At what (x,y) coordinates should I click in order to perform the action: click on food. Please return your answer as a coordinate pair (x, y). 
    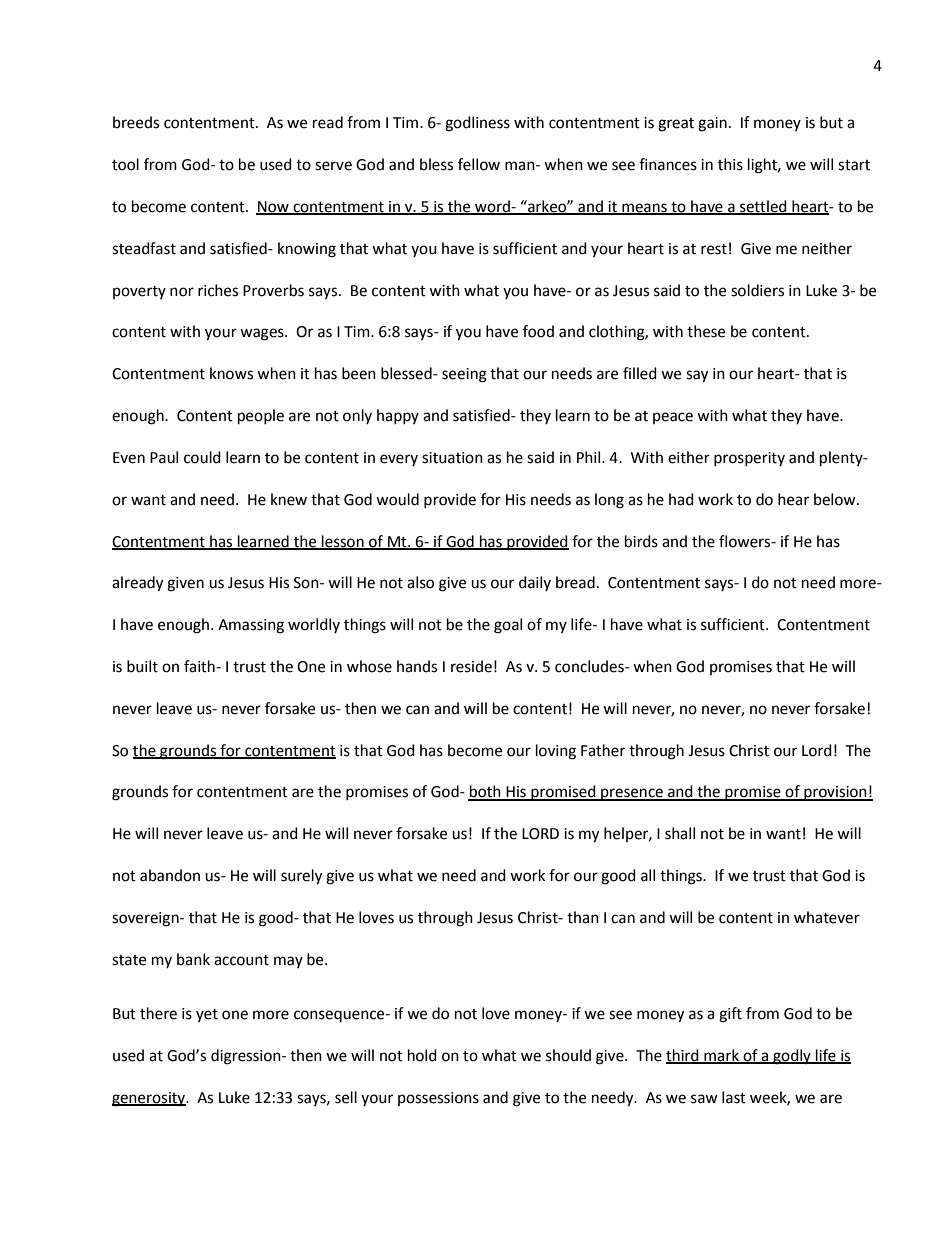
    Looking at the image, I should click on (538, 331).
